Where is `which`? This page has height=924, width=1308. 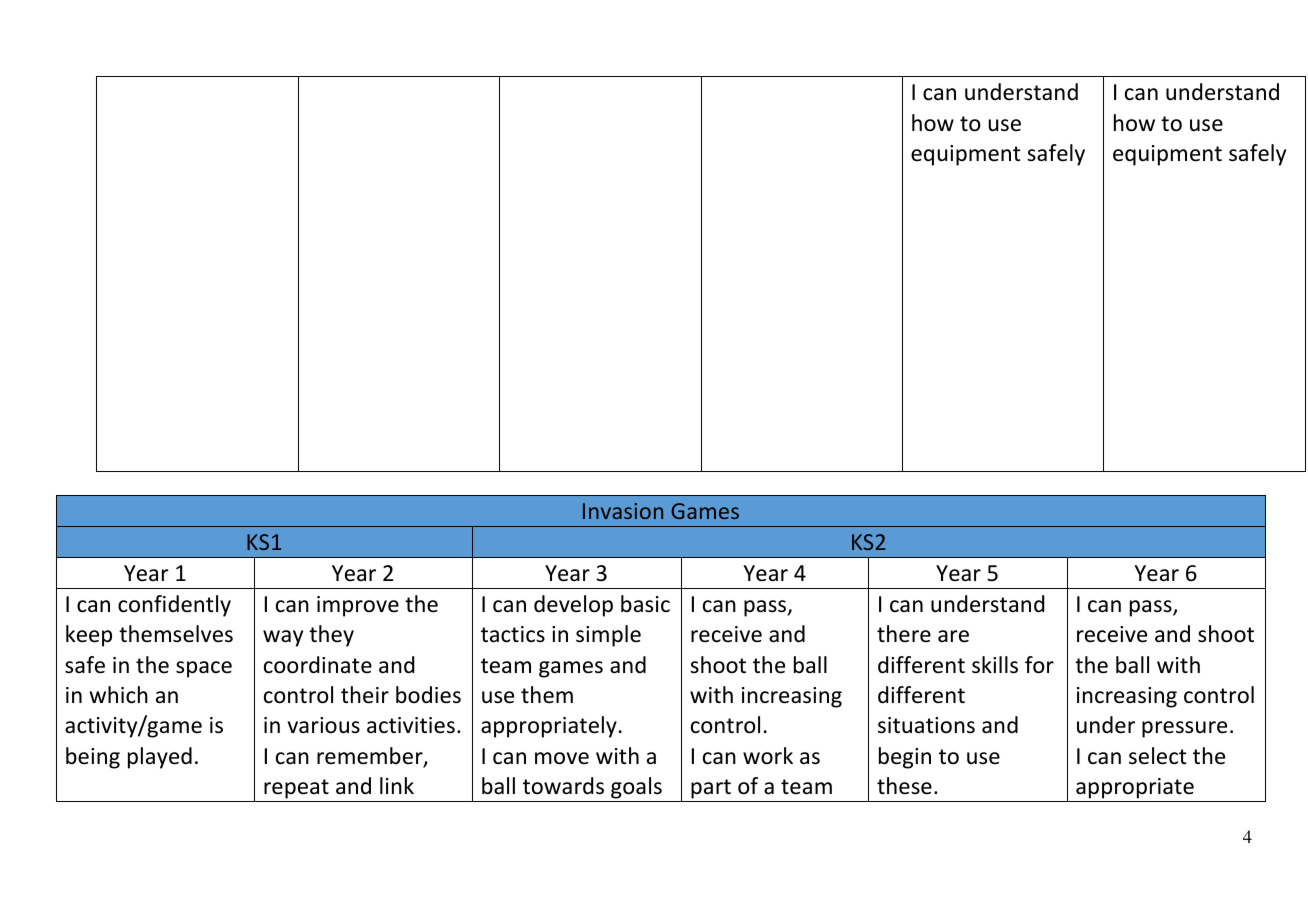
which is located at coordinates (119, 695).
